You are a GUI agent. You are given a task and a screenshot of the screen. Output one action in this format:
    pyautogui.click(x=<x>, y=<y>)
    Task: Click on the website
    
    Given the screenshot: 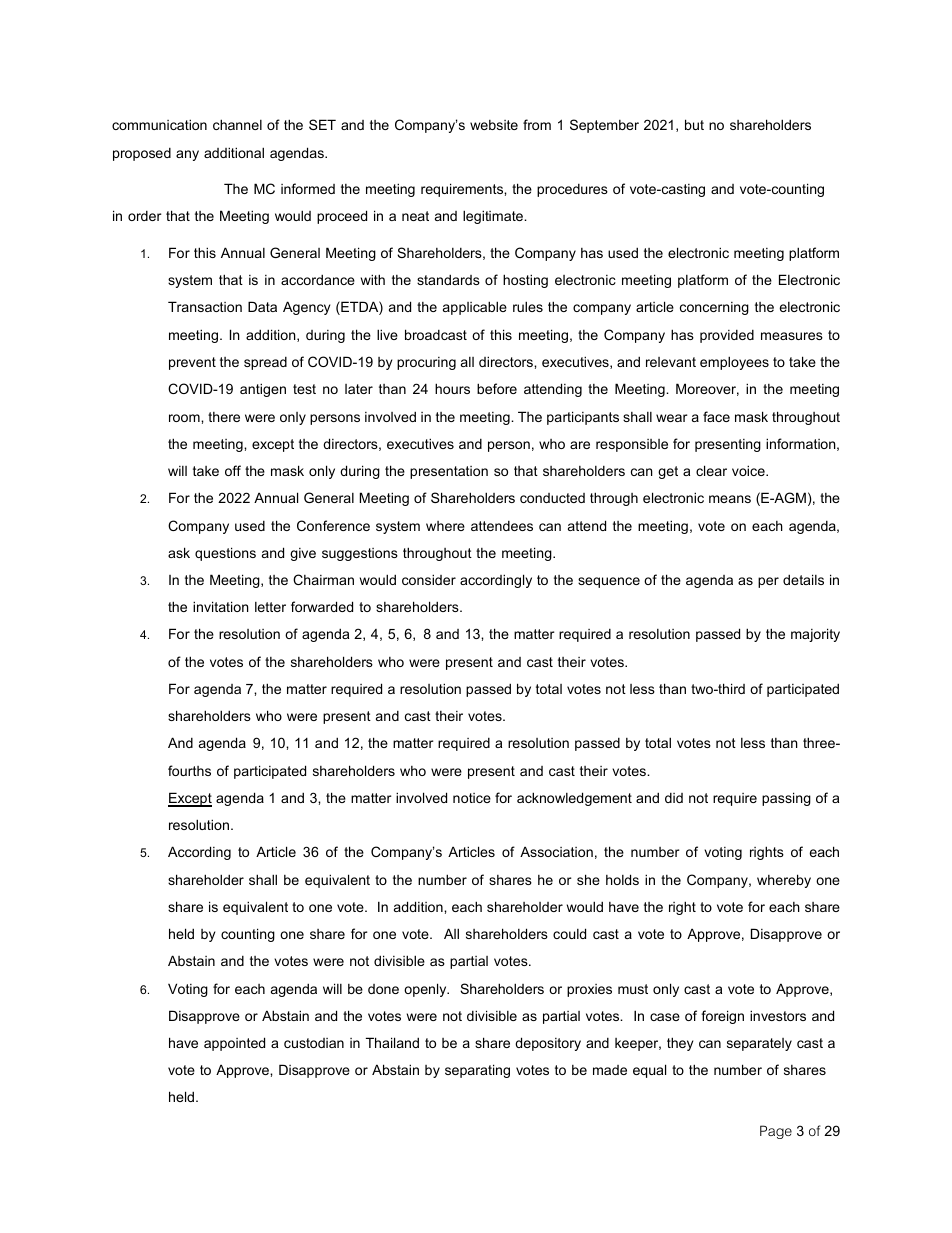 What is the action you would take?
    pyautogui.click(x=494, y=125)
